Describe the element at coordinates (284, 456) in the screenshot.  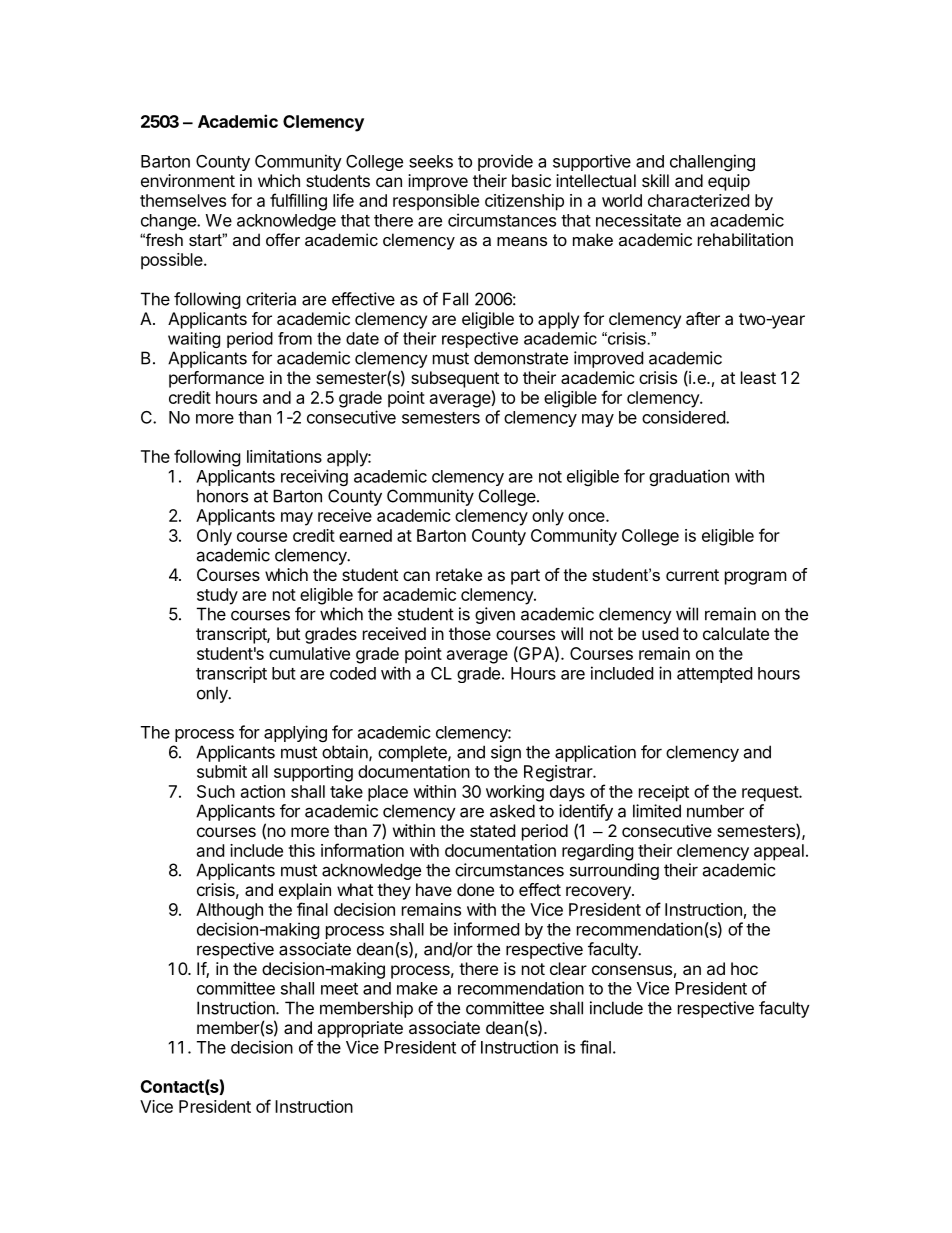
I see `limitations` at that location.
